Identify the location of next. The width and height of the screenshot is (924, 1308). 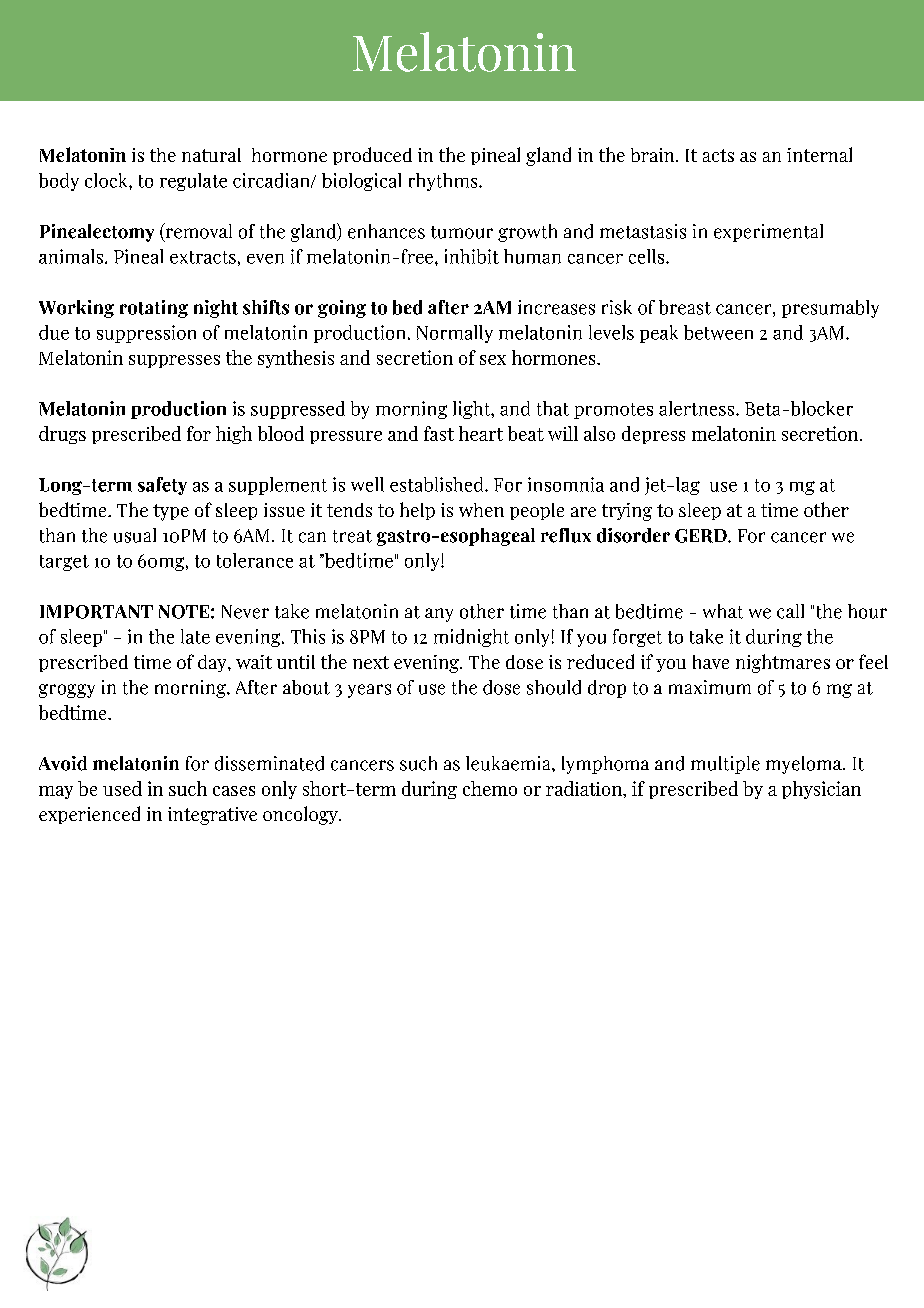
(371, 662).
